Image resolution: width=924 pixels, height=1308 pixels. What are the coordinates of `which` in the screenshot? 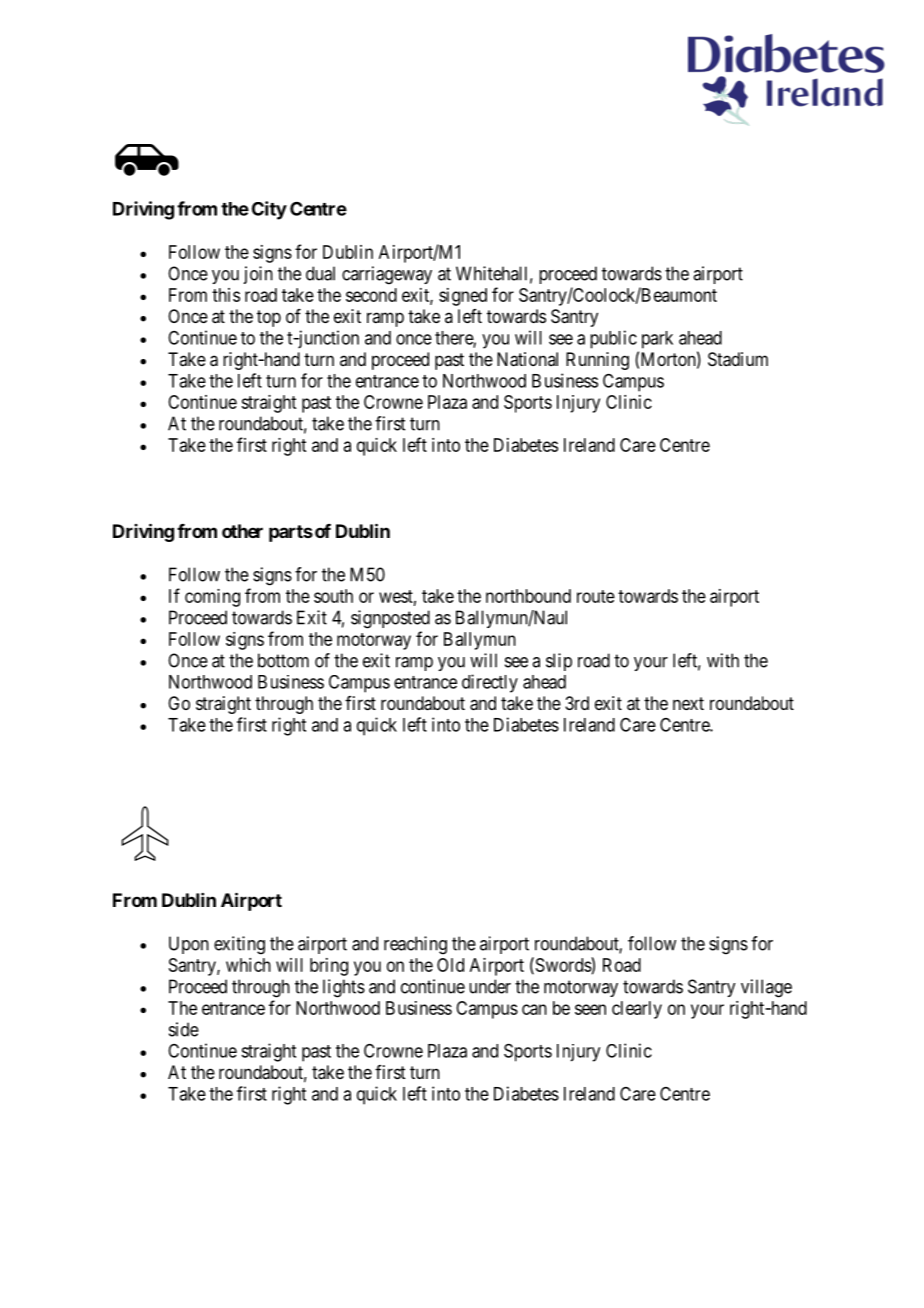 It's located at (248, 965).
